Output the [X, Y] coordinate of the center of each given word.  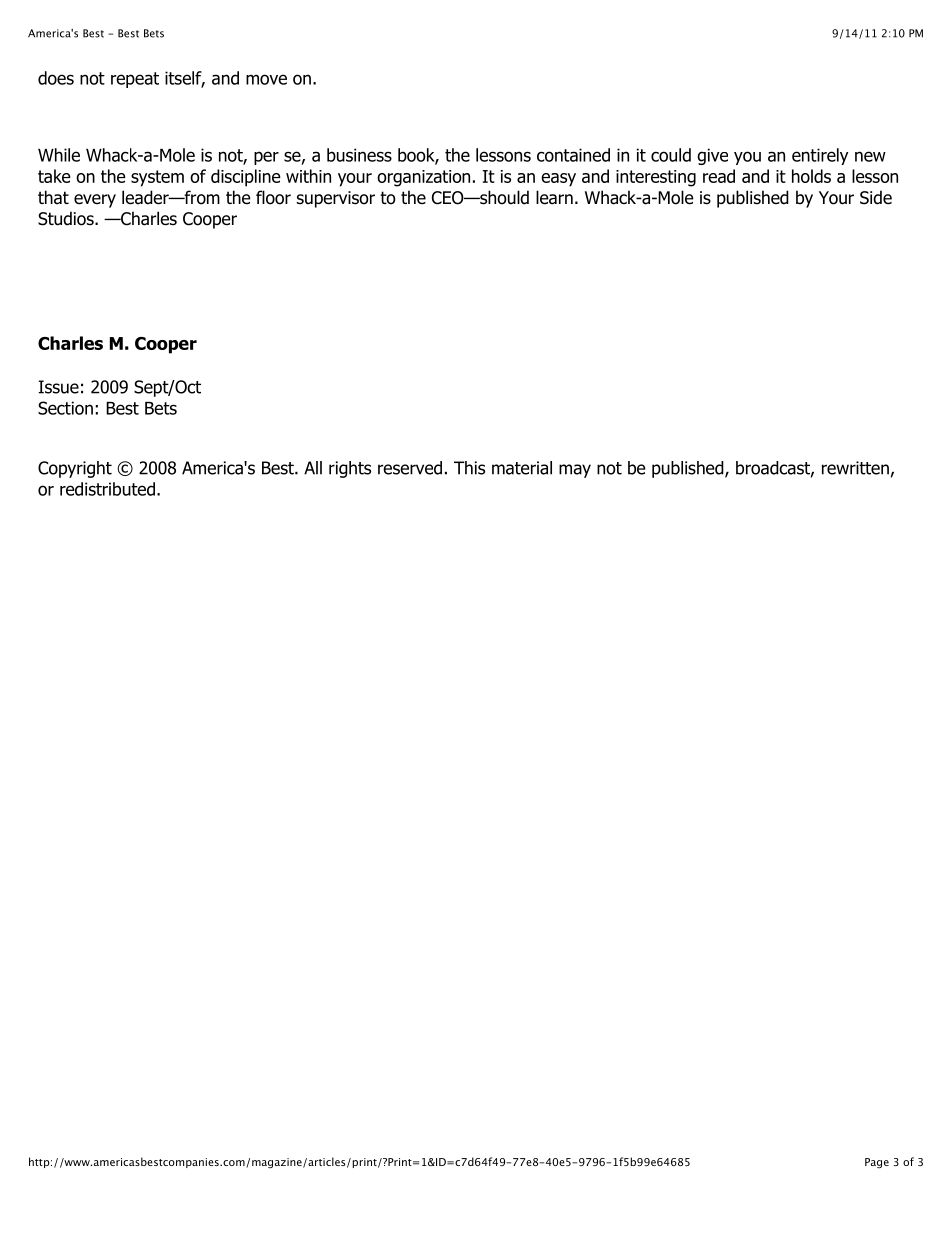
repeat [135, 80]
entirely [820, 156]
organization [423, 178]
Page [877, 1163]
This [469, 468]
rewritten [855, 468]
